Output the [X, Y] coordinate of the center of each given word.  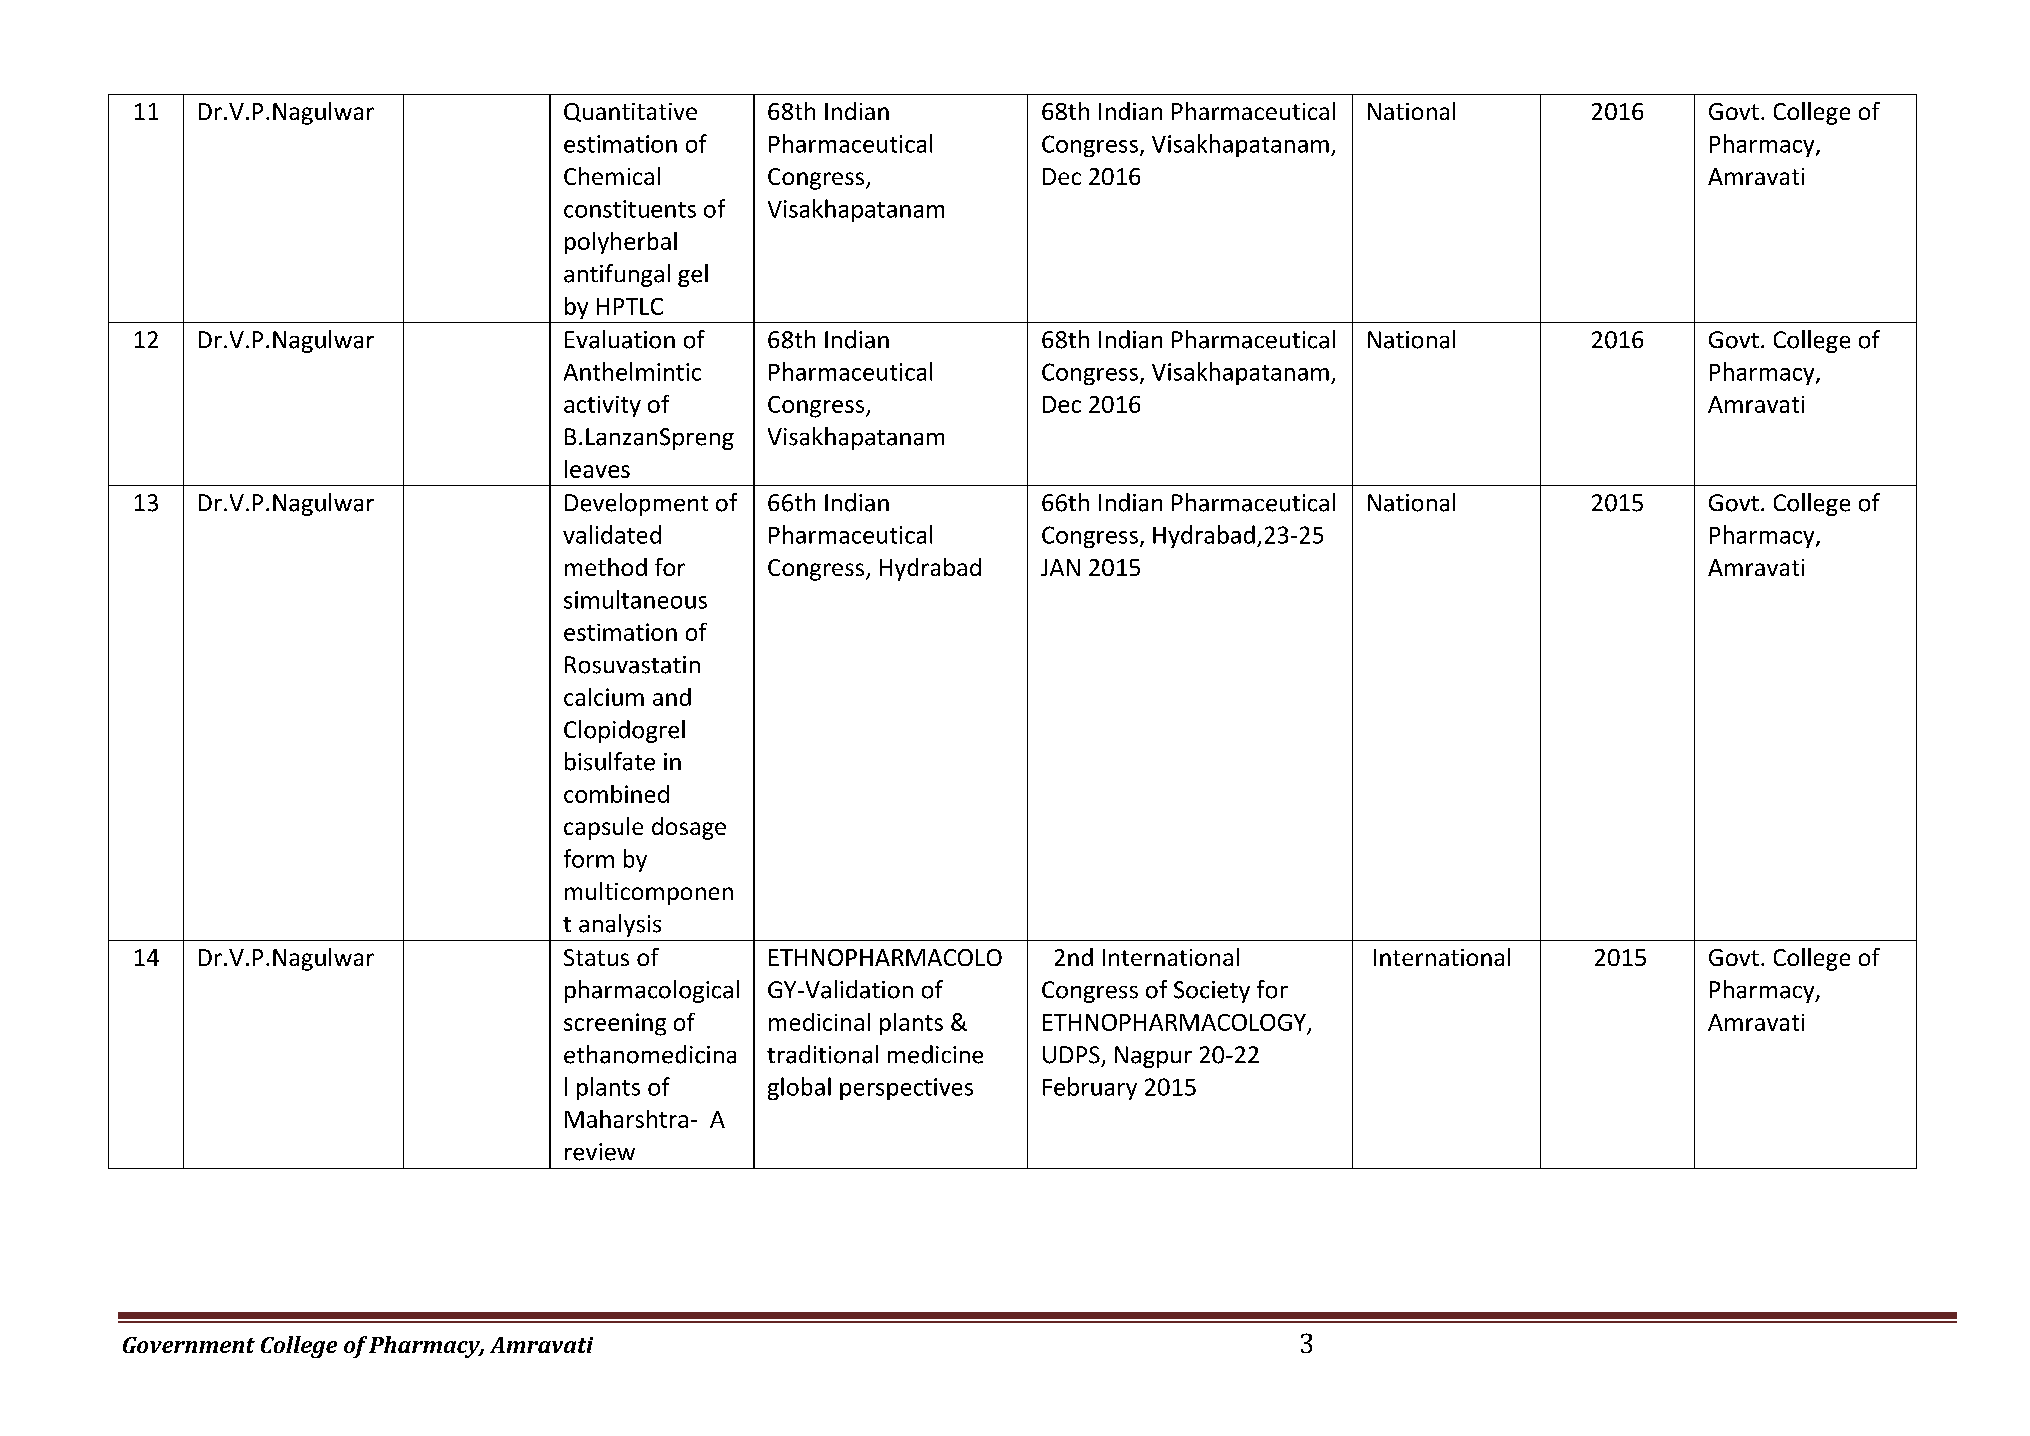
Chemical [612, 176]
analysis [620, 925]
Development [636, 504]
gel [693, 275]
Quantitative [630, 112]
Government [189, 1345]
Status [596, 957]
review [600, 1152]
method [606, 567]
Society [1212, 992]
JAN [1060, 567]
